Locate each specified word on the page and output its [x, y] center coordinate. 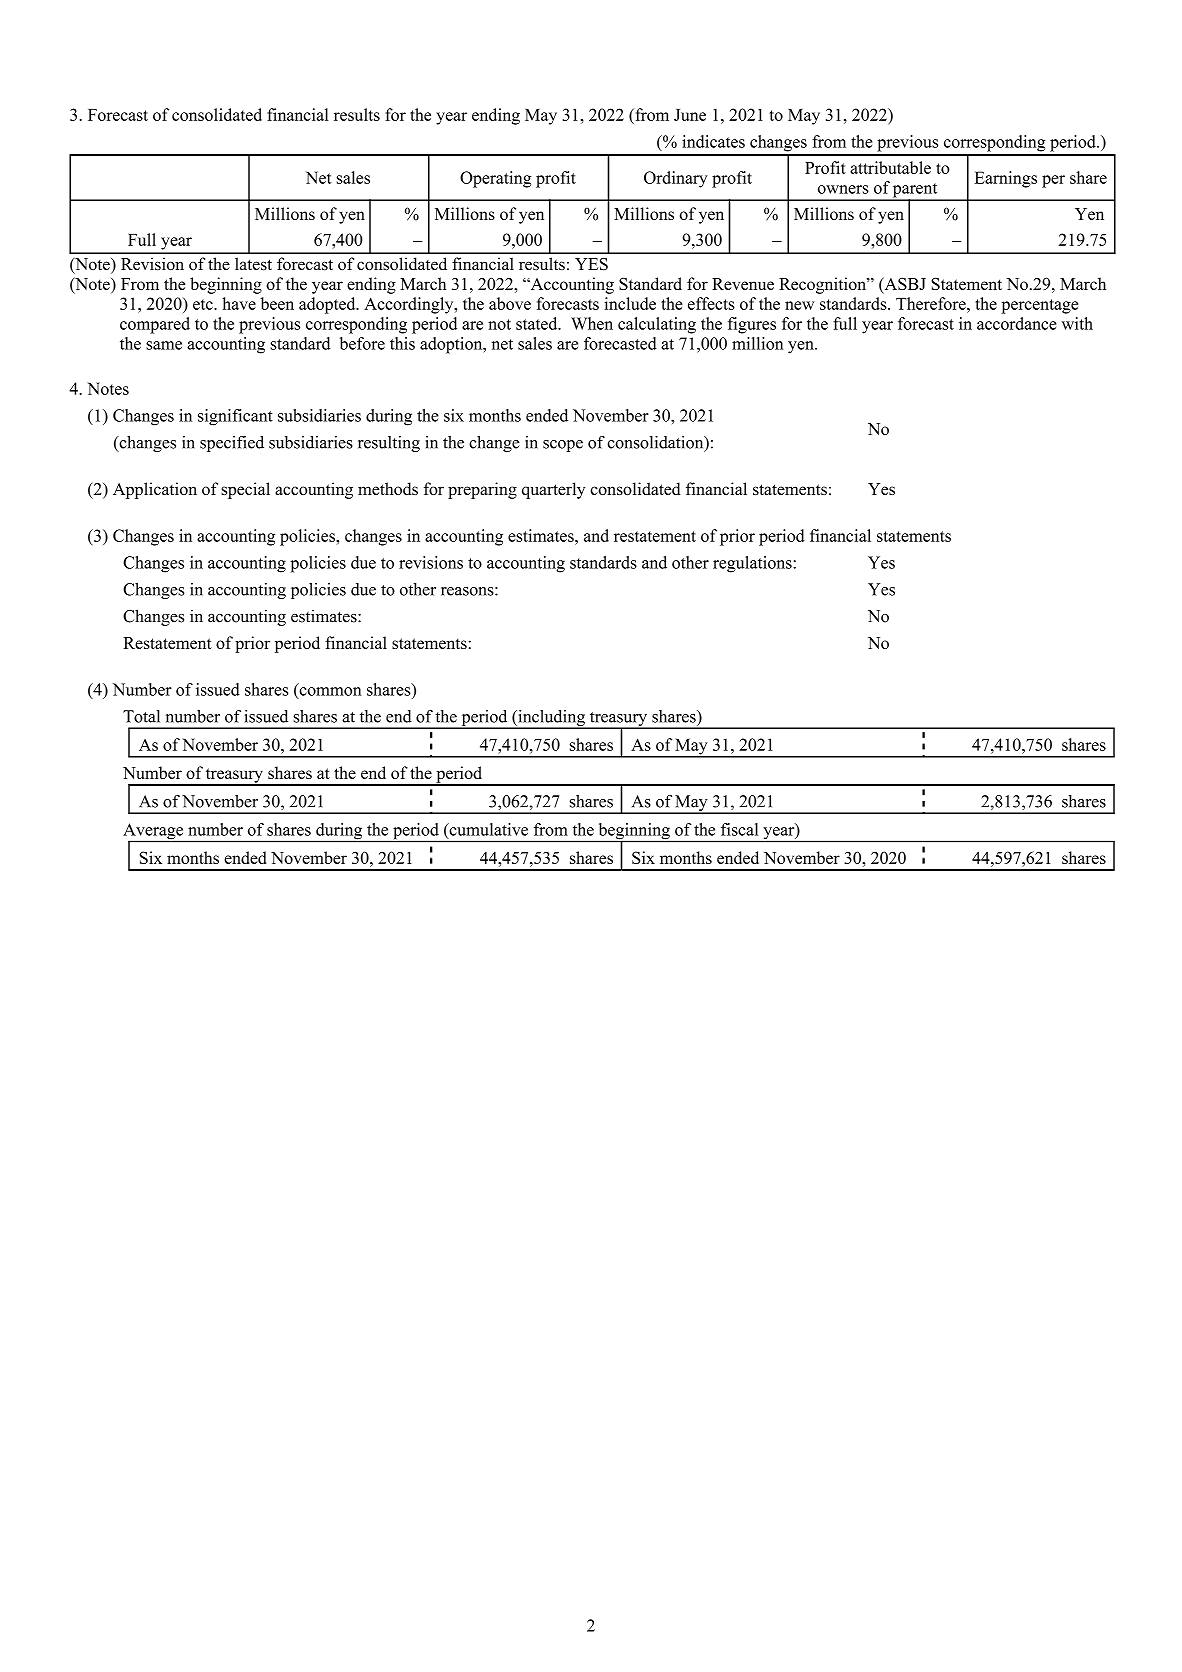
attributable [890, 167]
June [690, 115]
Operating [495, 179]
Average [154, 832]
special [245, 490]
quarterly [553, 490]
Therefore [932, 303]
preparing [482, 490]
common [329, 692]
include [630, 303]
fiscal [739, 829]
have [239, 303]
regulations [753, 564]
